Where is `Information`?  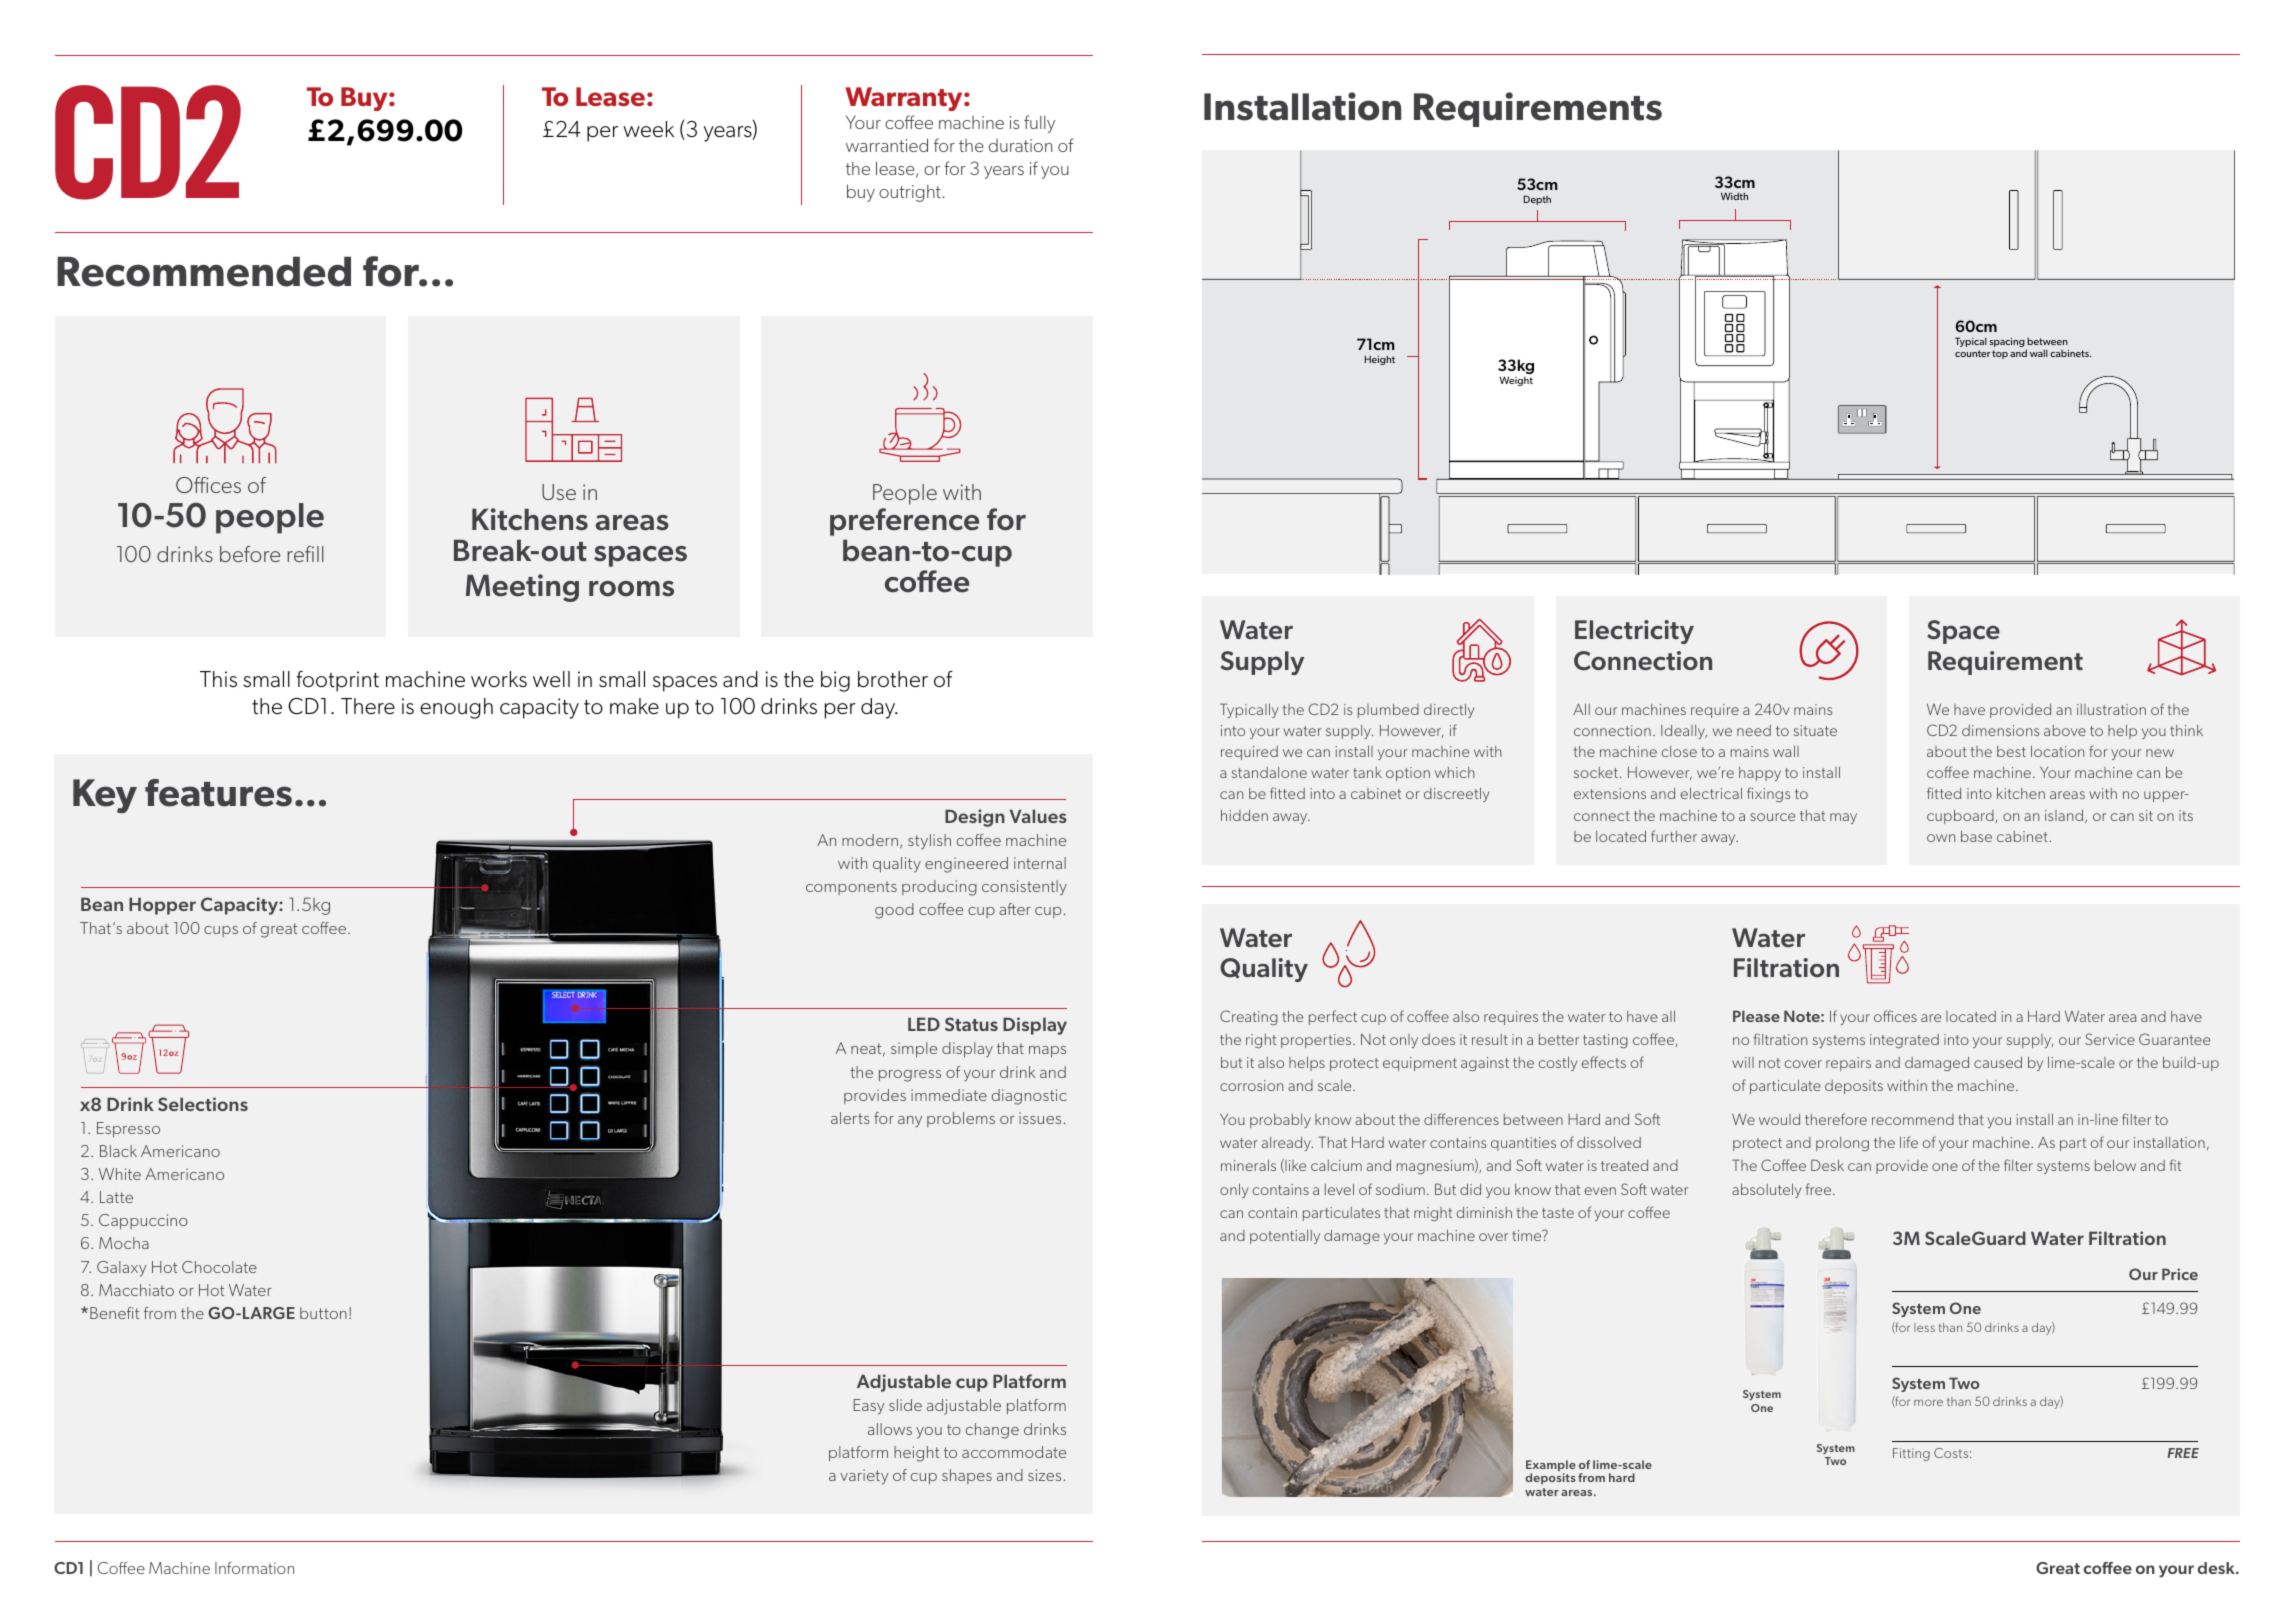 Information is located at coordinates (254, 1568).
